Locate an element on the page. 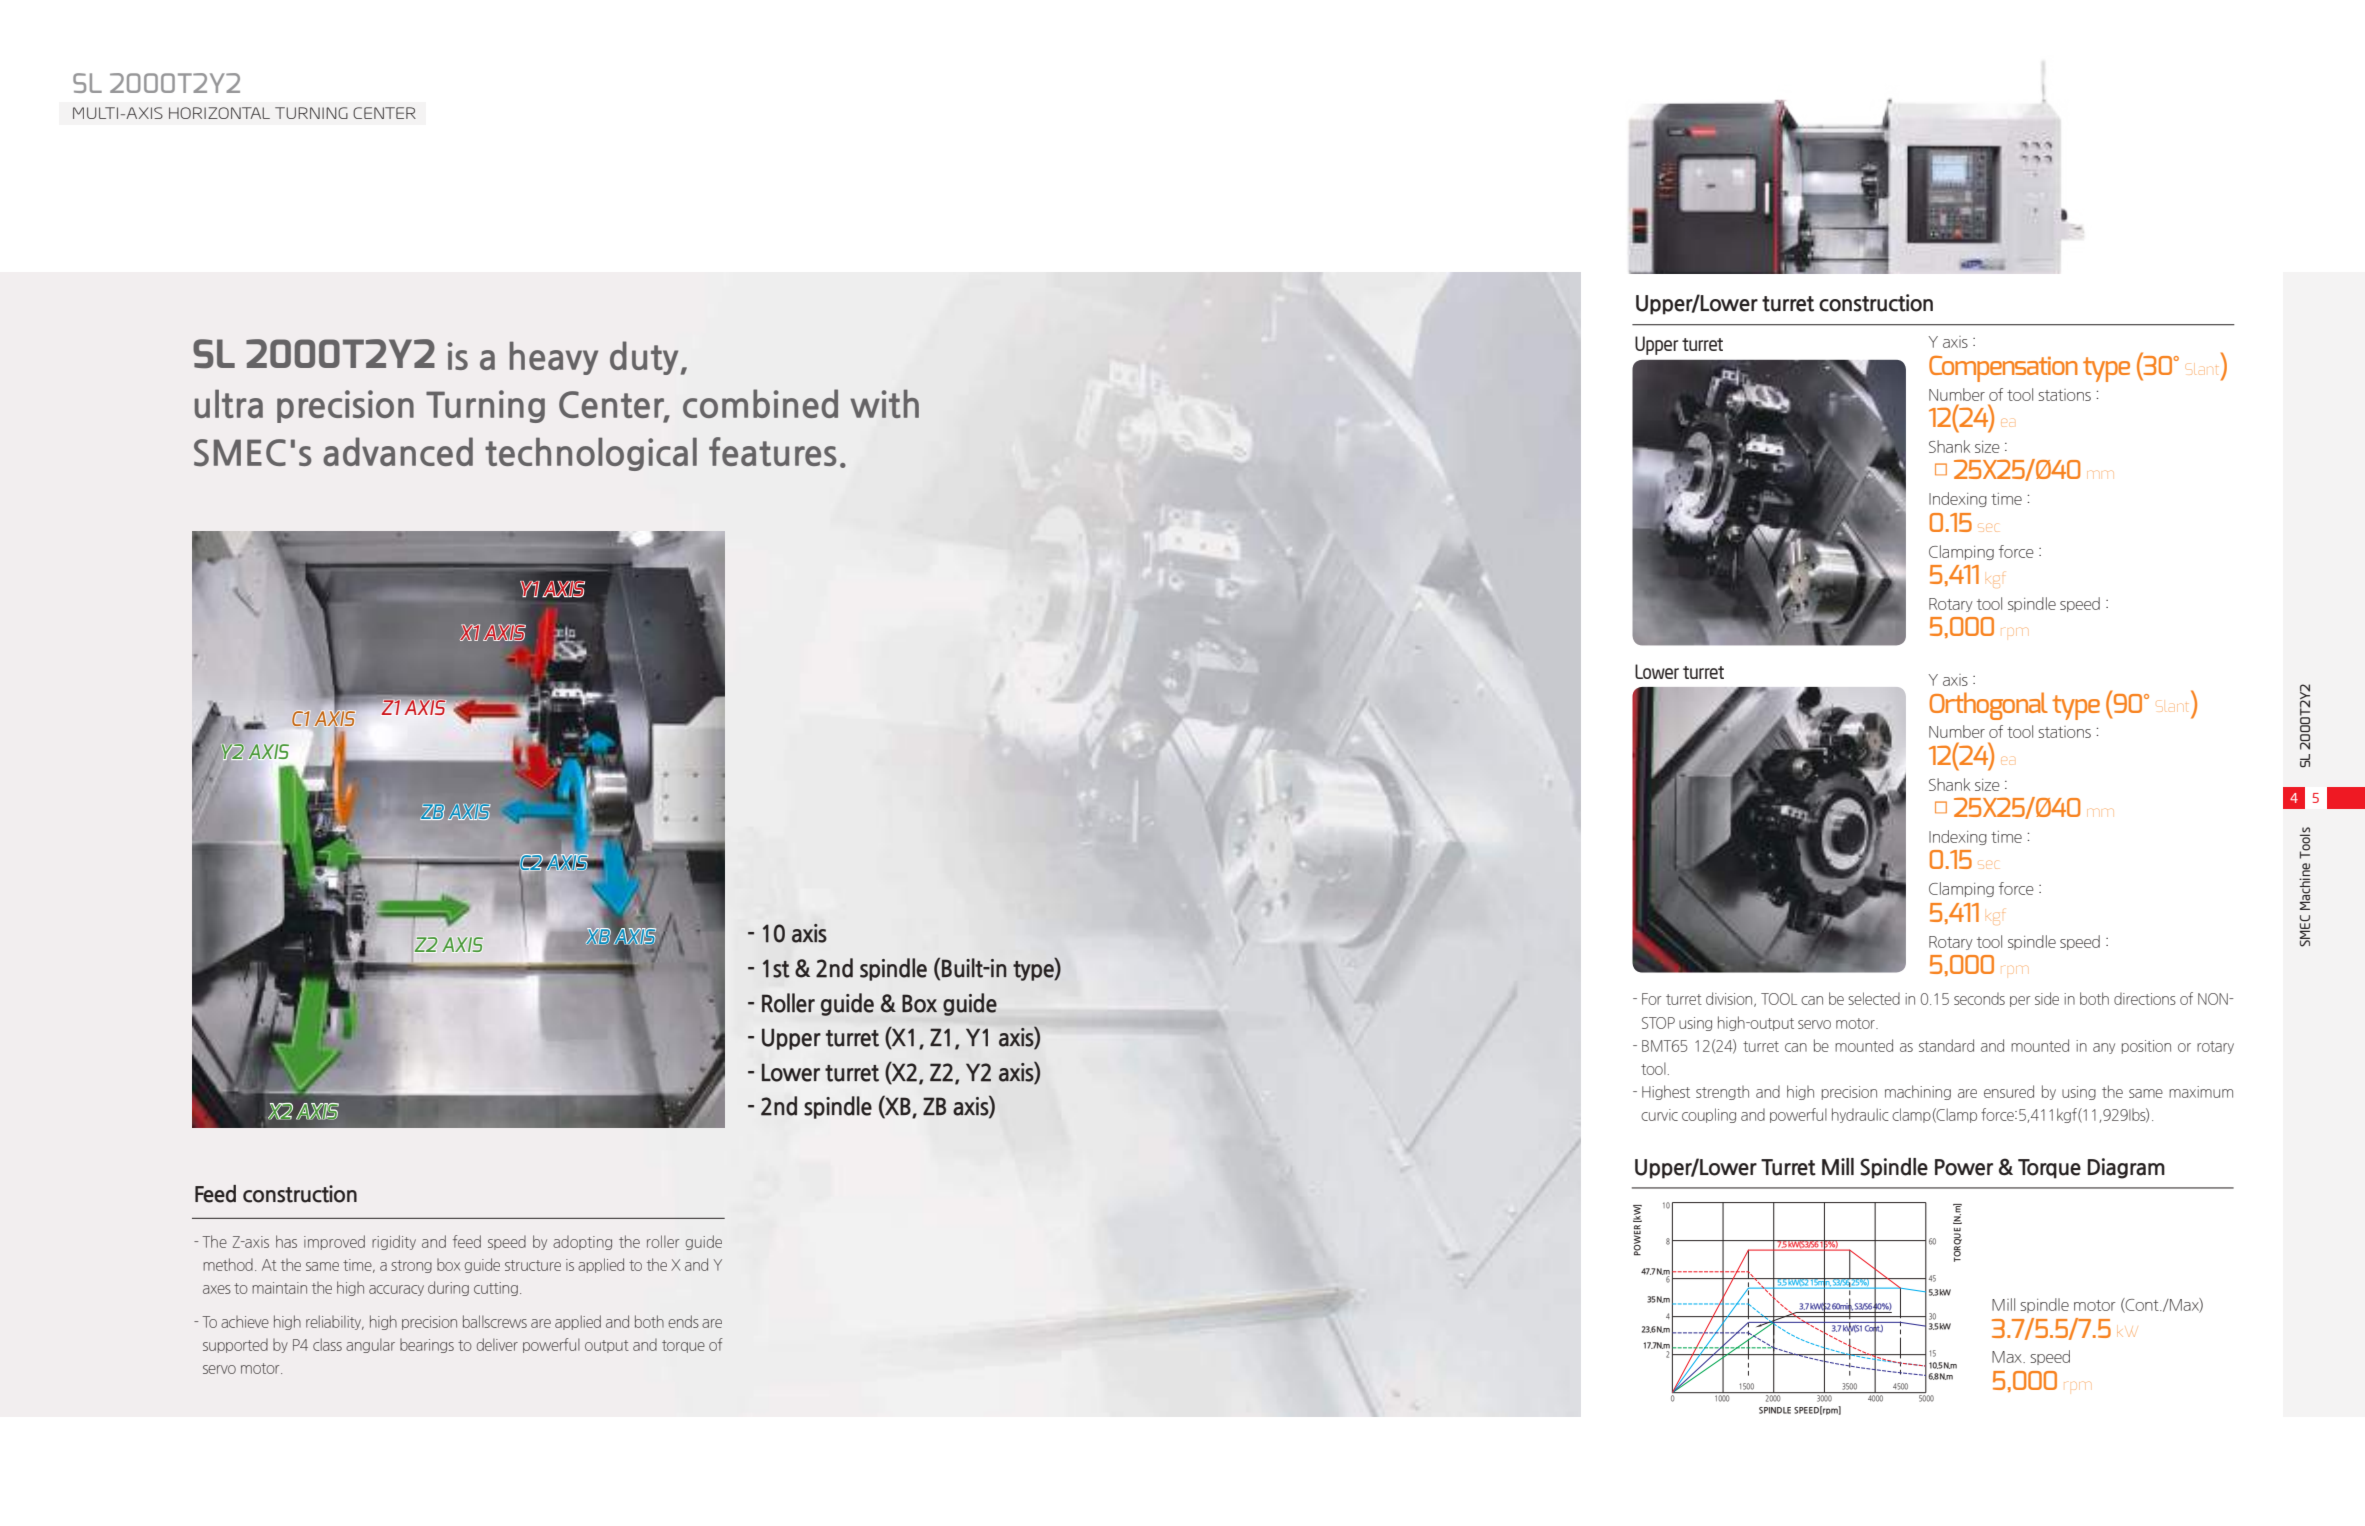 The height and width of the document is (1526, 2365). seconds is located at coordinates (1979, 998).
